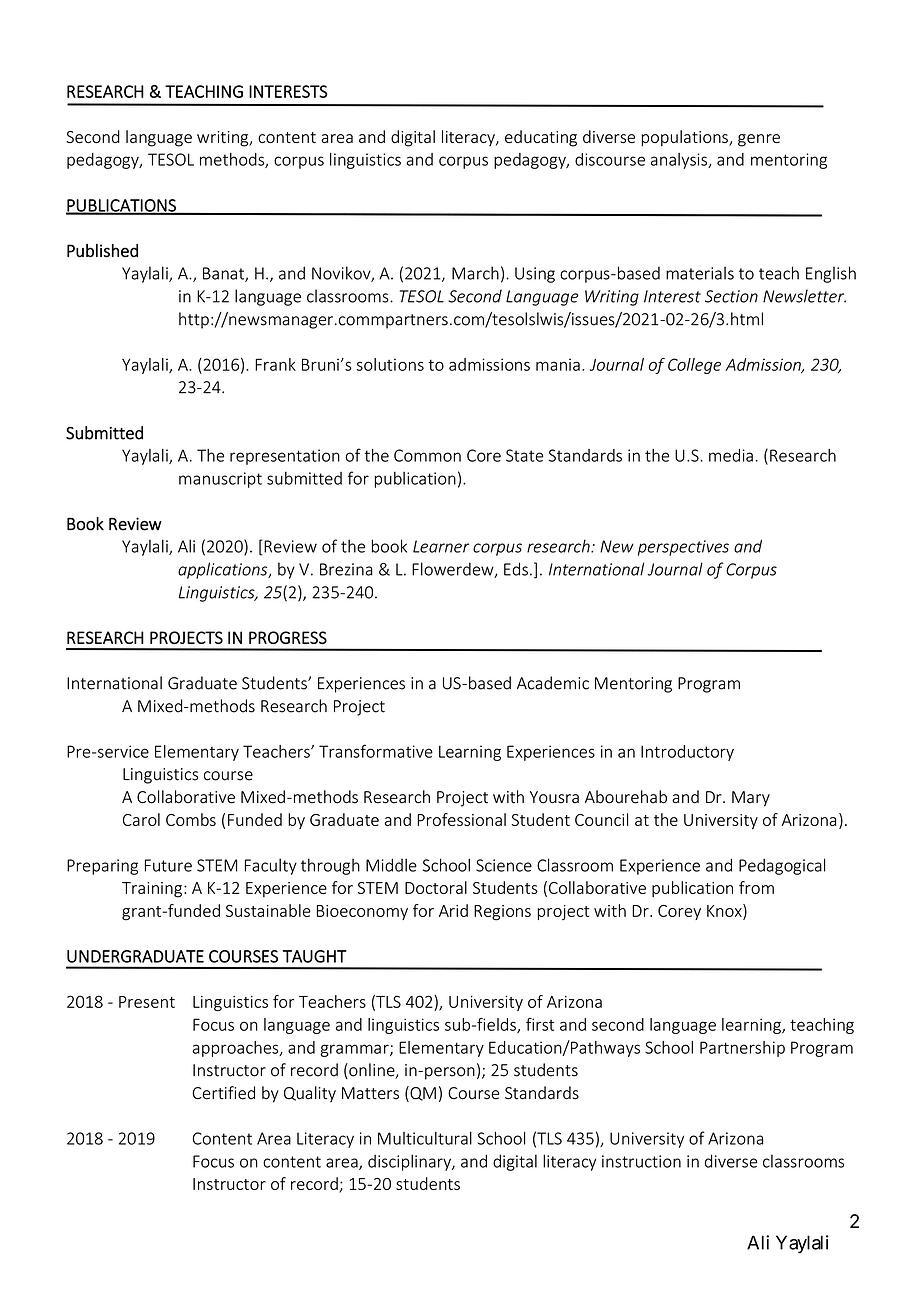 Image resolution: width=924 pixels, height=1308 pixels. I want to click on Knox, so click(725, 911).
